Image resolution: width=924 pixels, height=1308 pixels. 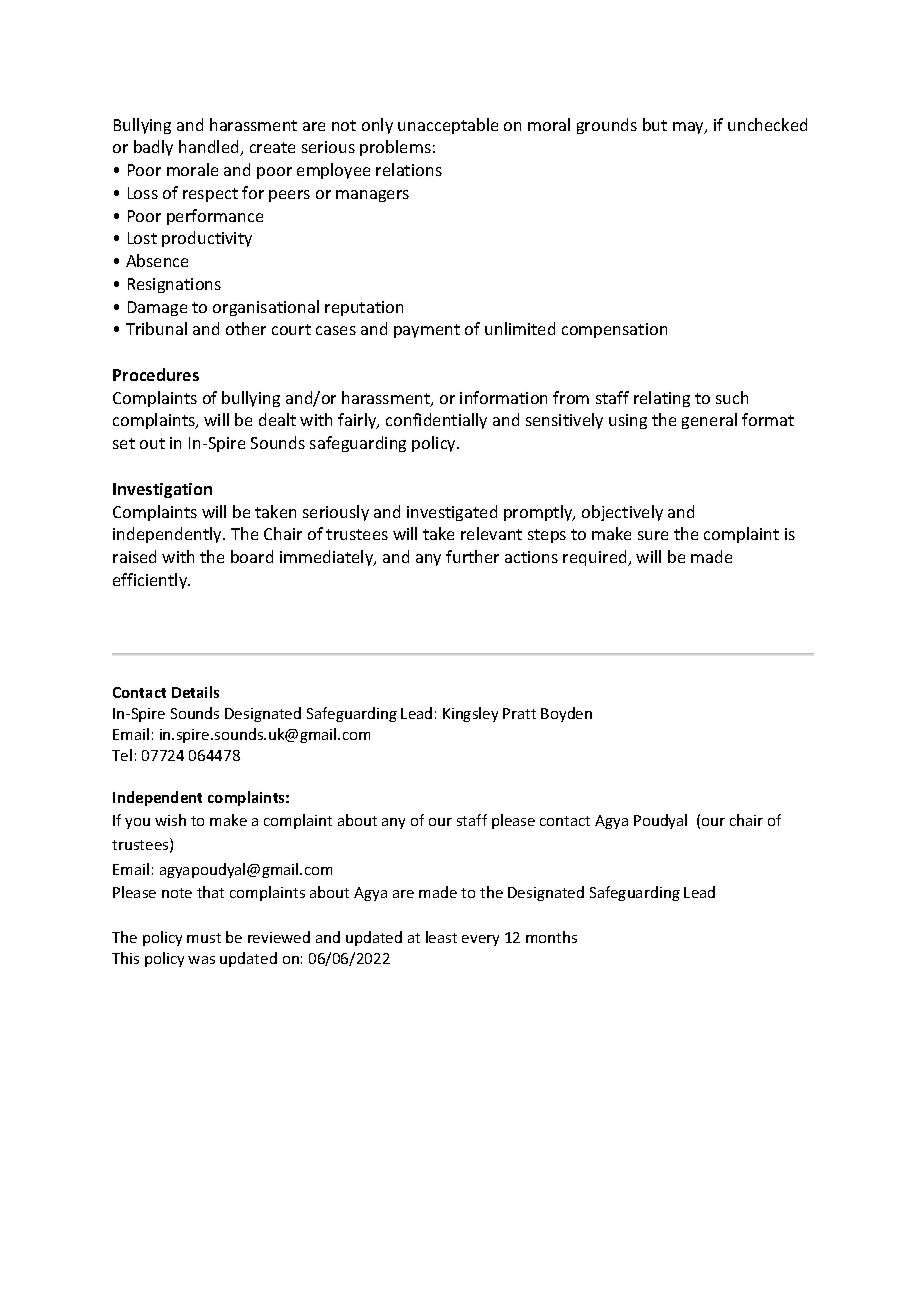 What do you see at coordinates (470, 714) in the screenshot?
I see `Kingsley` at bounding box center [470, 714].
